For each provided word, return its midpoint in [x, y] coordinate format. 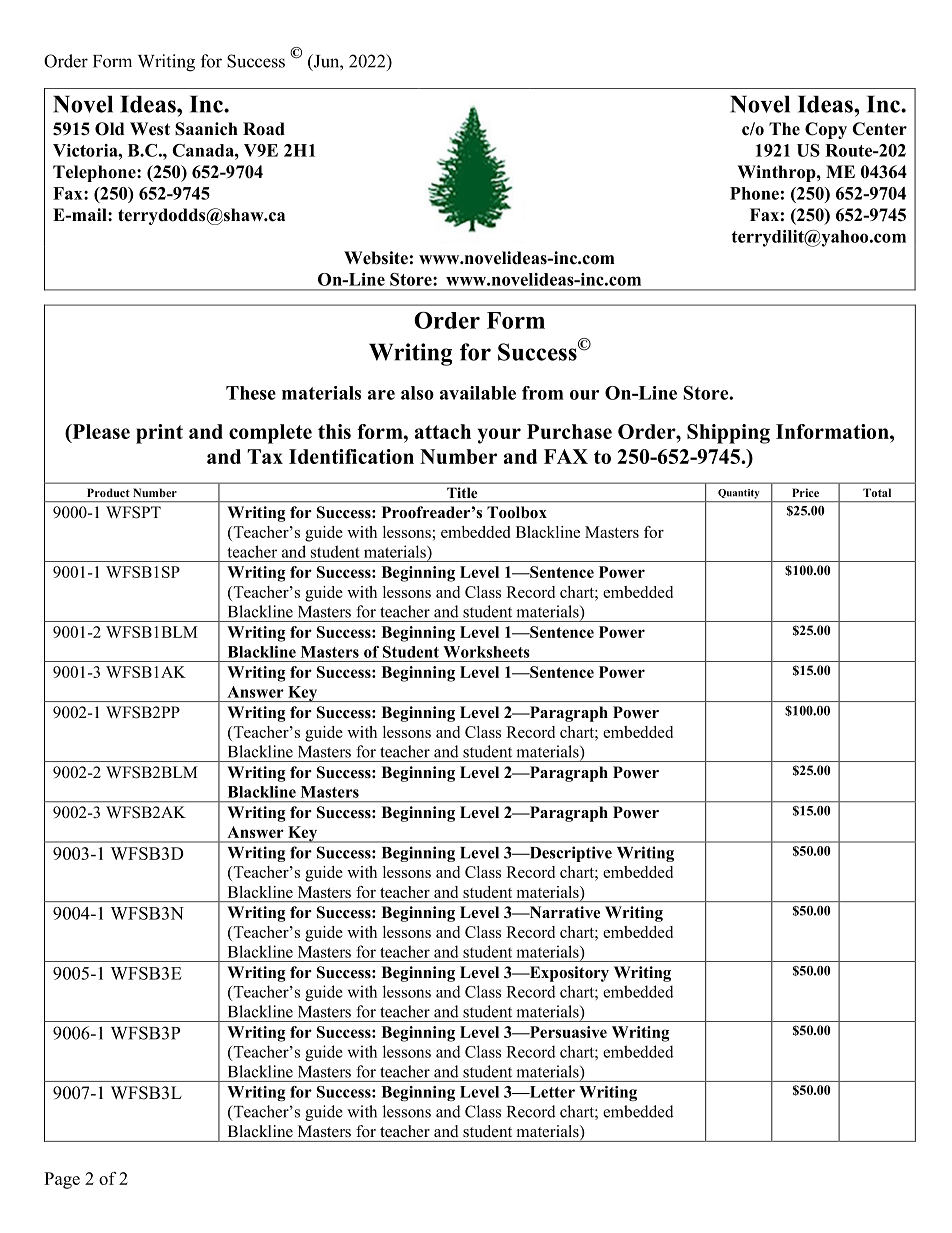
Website [376, 258]
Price [805, 492]
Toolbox [517, 512]
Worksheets [486, 652]
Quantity [738, 494]
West [150, 129]
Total [877, 492]
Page [62, 1180]
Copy [826, 130]
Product [108, 492]
